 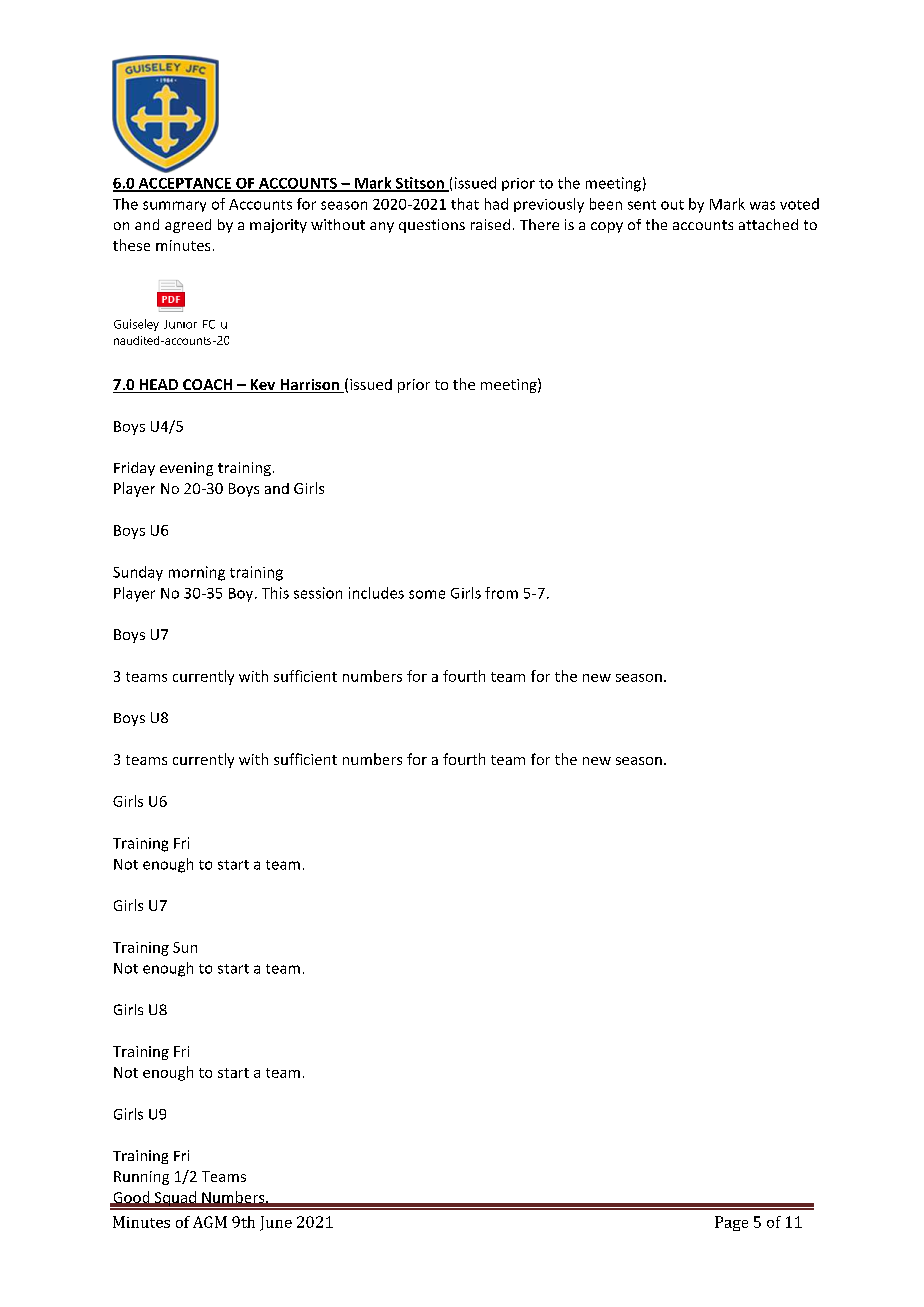 What do you see at coordinates (465, 204) in the image?
I see `that` at bounding box center [465, 204].
